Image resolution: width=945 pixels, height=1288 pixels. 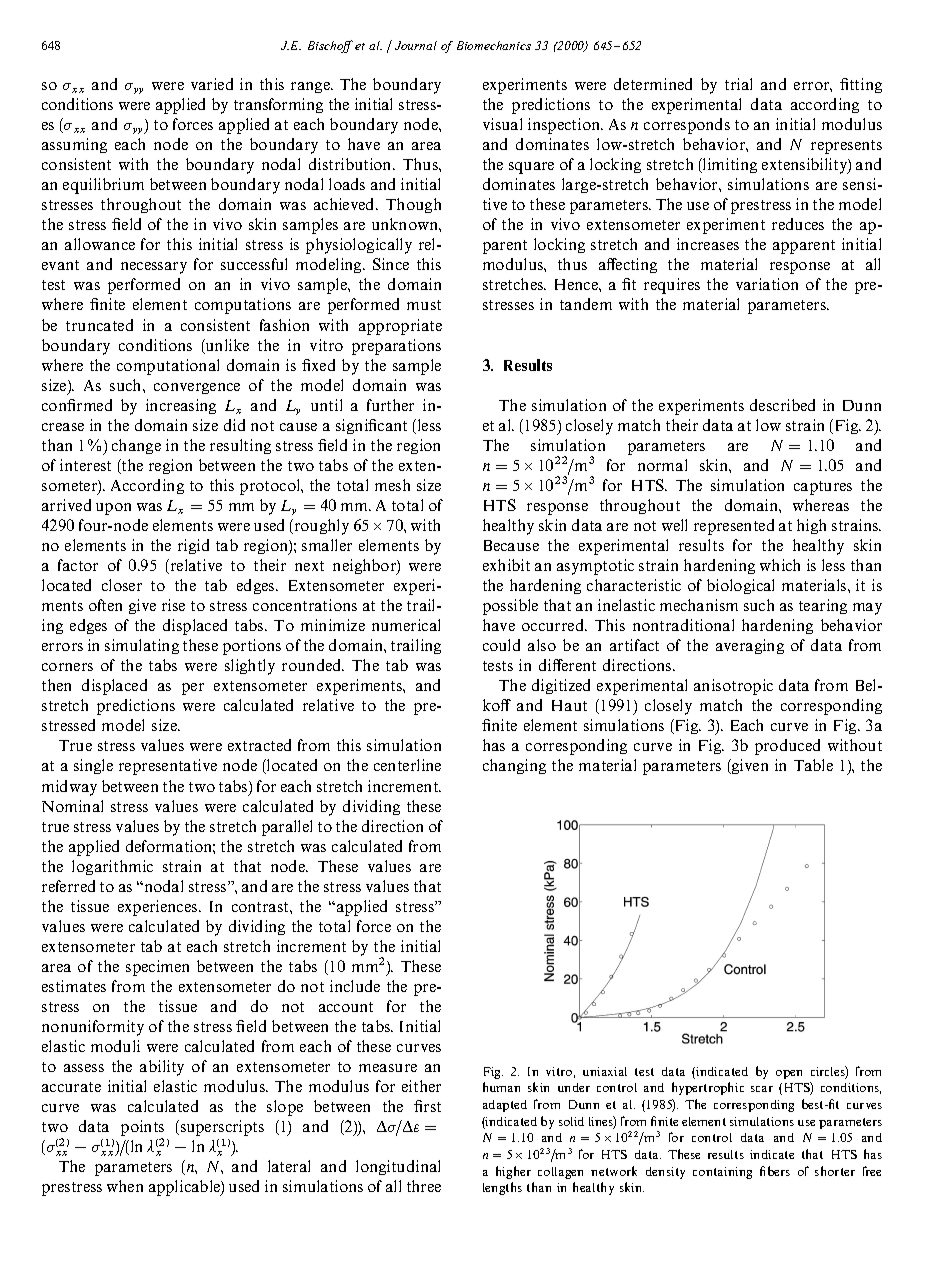 What do you see at coordinates (494, 45) in the screenshot?
I see `Biomechanics` at bounding box center [494, 45].
